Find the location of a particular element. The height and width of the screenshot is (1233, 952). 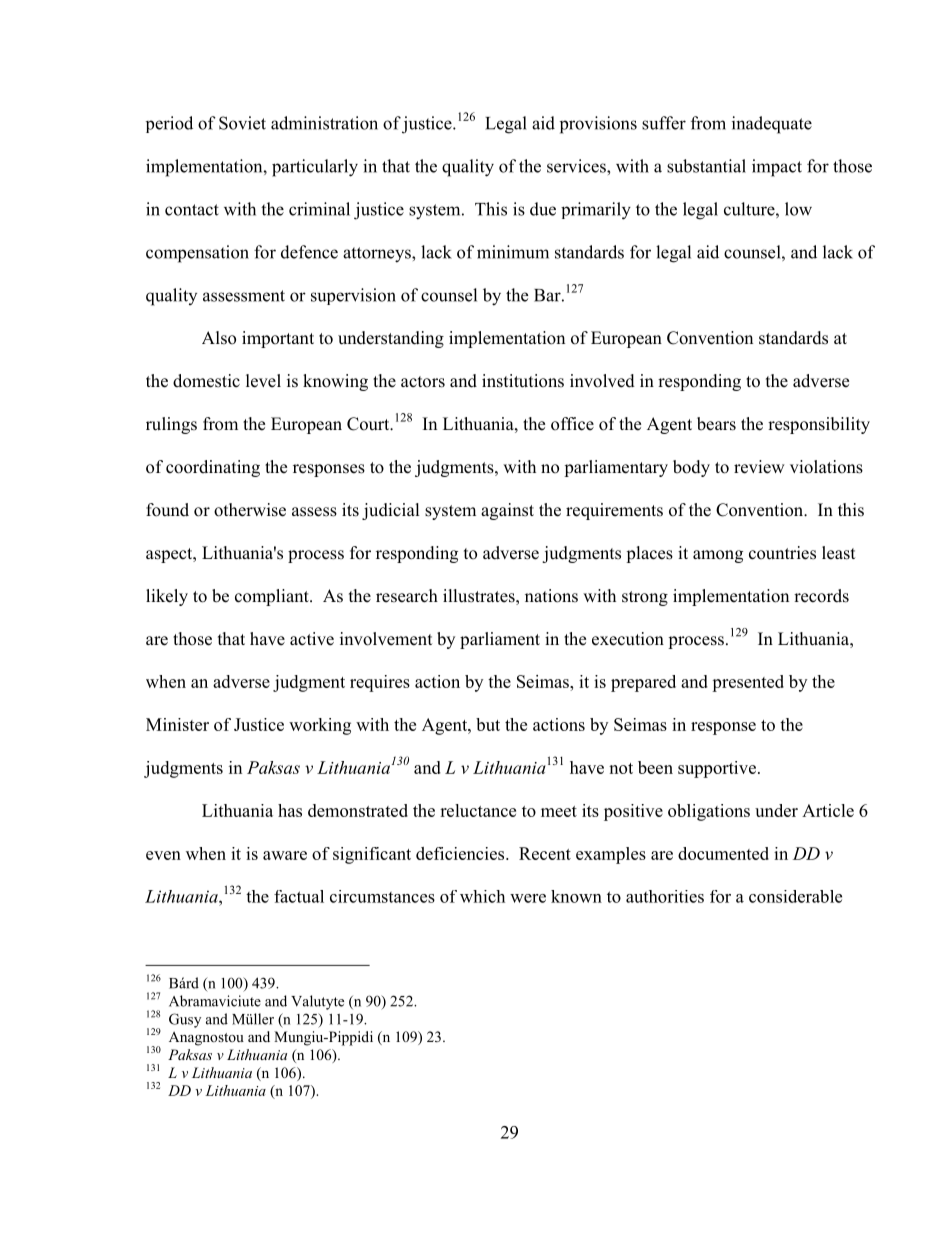

services is located at coordinates (577, 166).
